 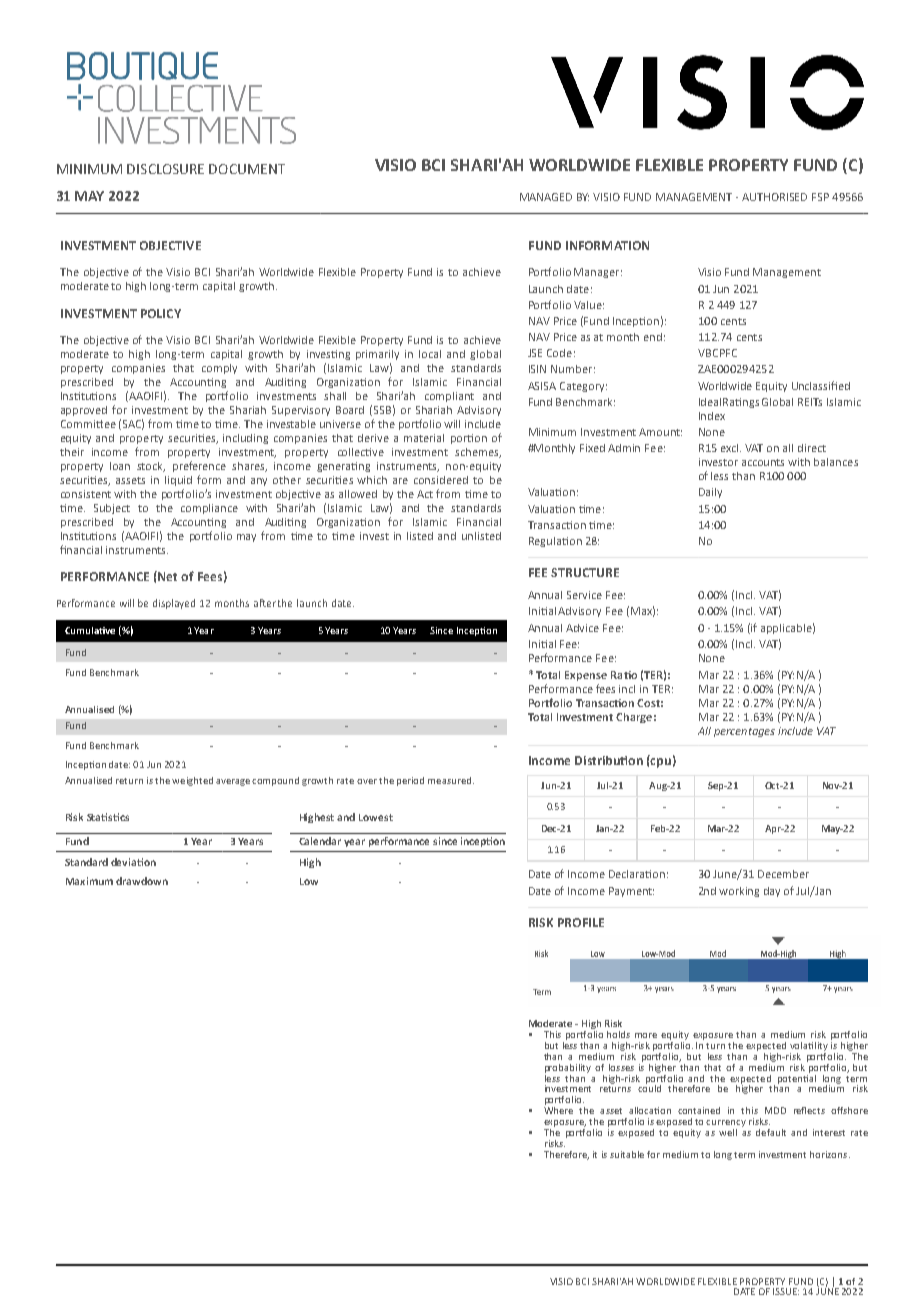 What do you see at coordinates (546, 197) in the screenshot?
I see `MANAGED` at bounding box center [546, 197].
